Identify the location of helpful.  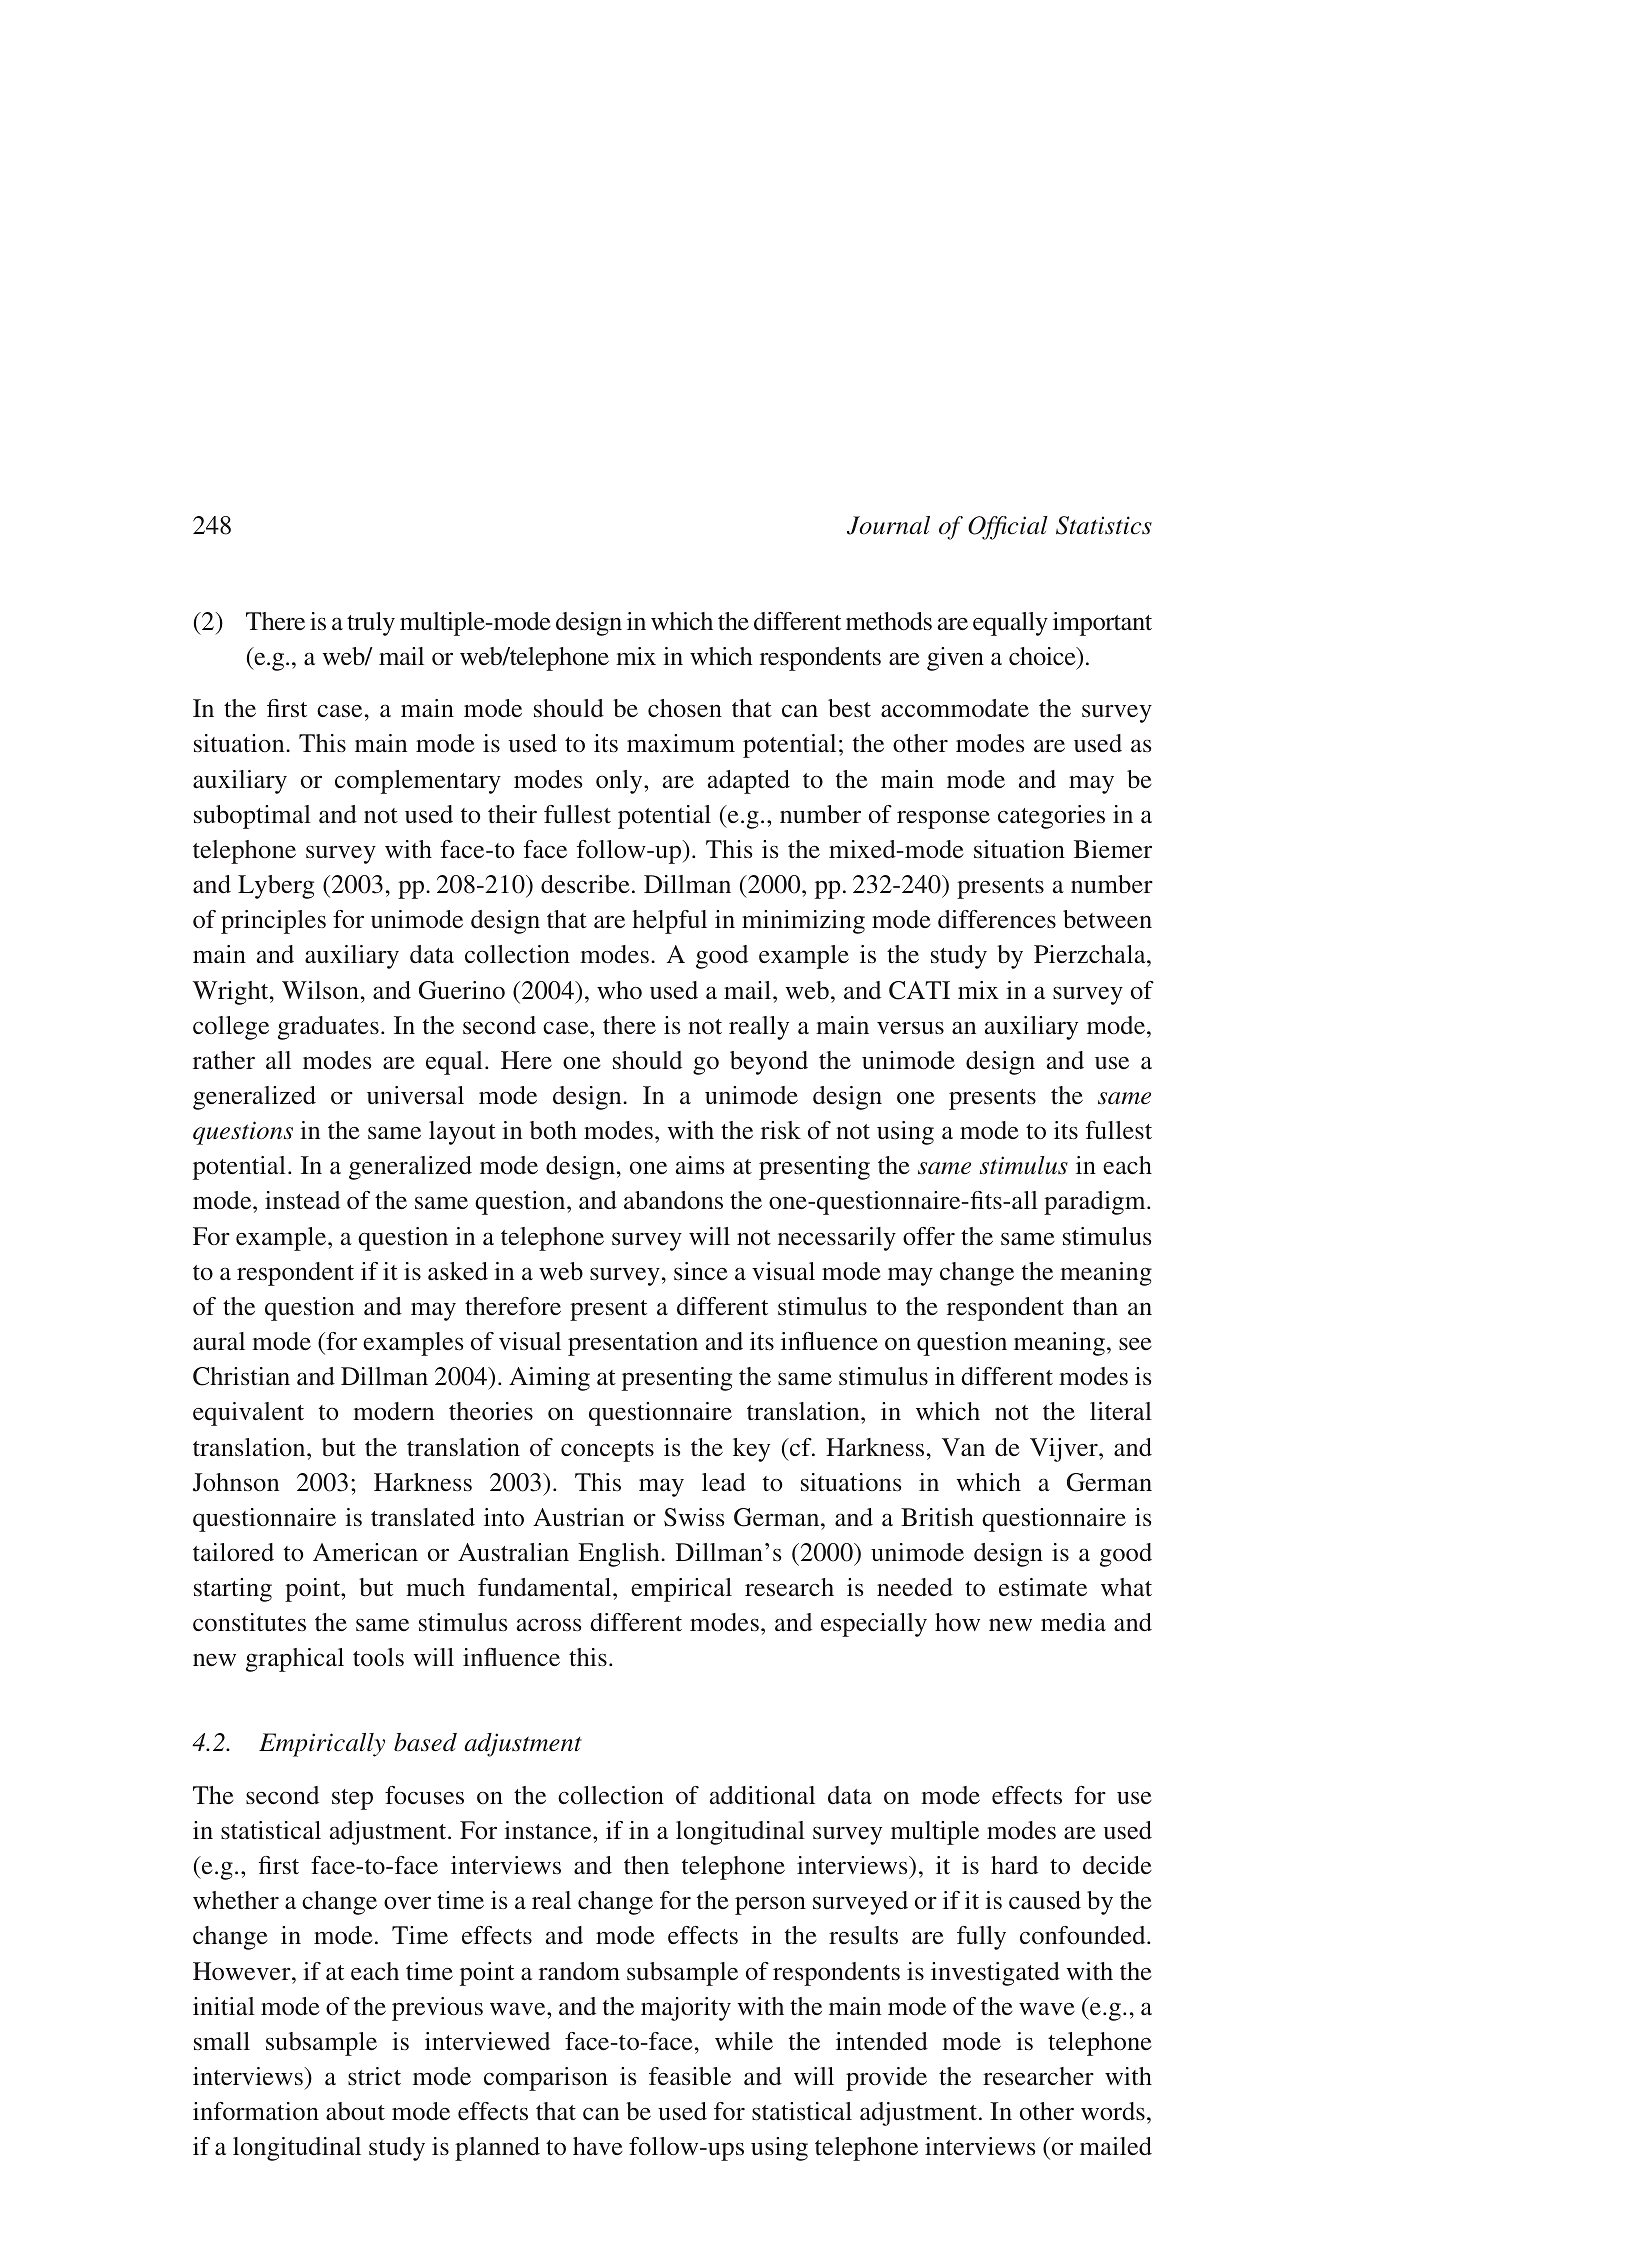
(669, 922).
